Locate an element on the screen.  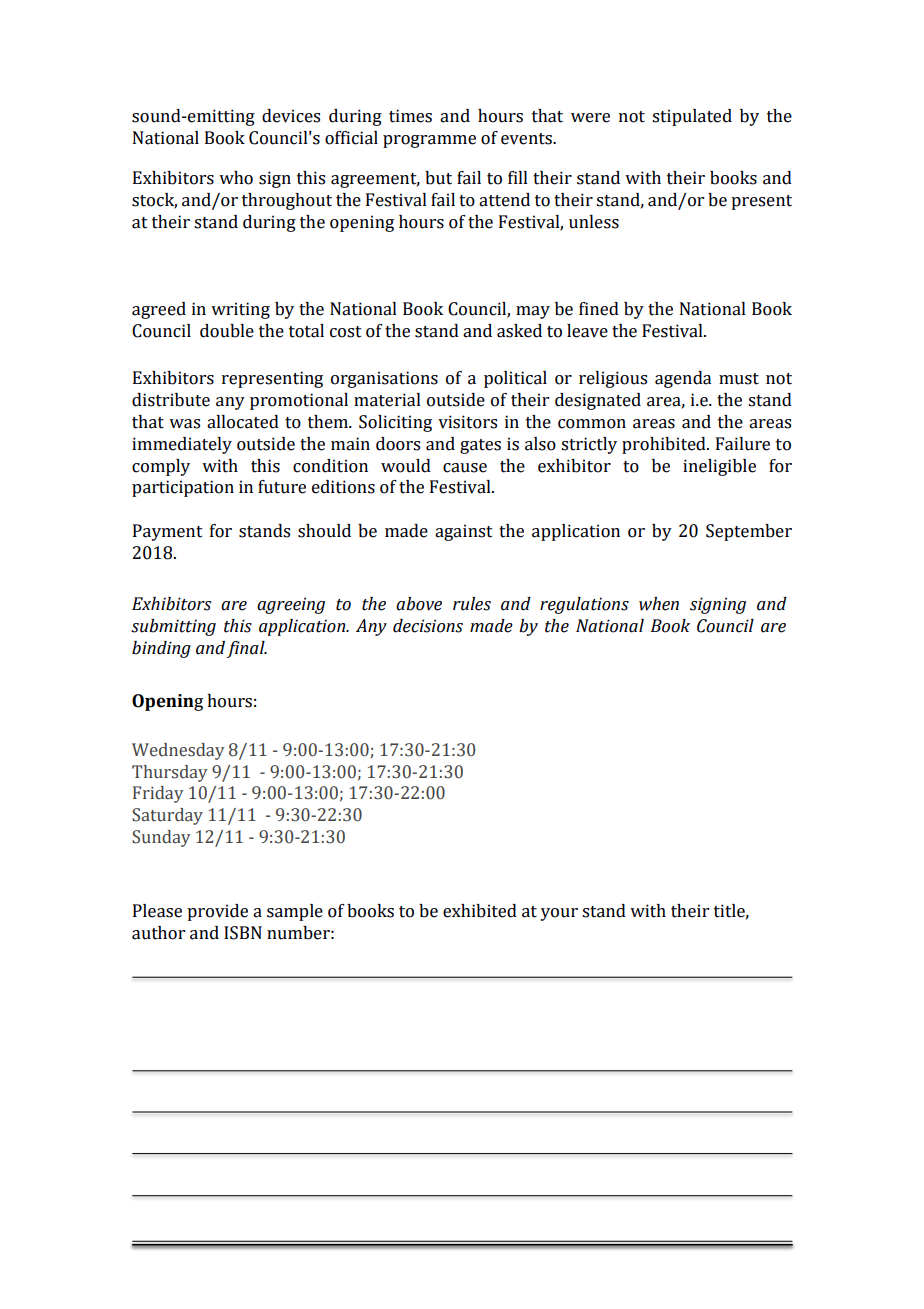
who is located at coordinates (236, 178).
